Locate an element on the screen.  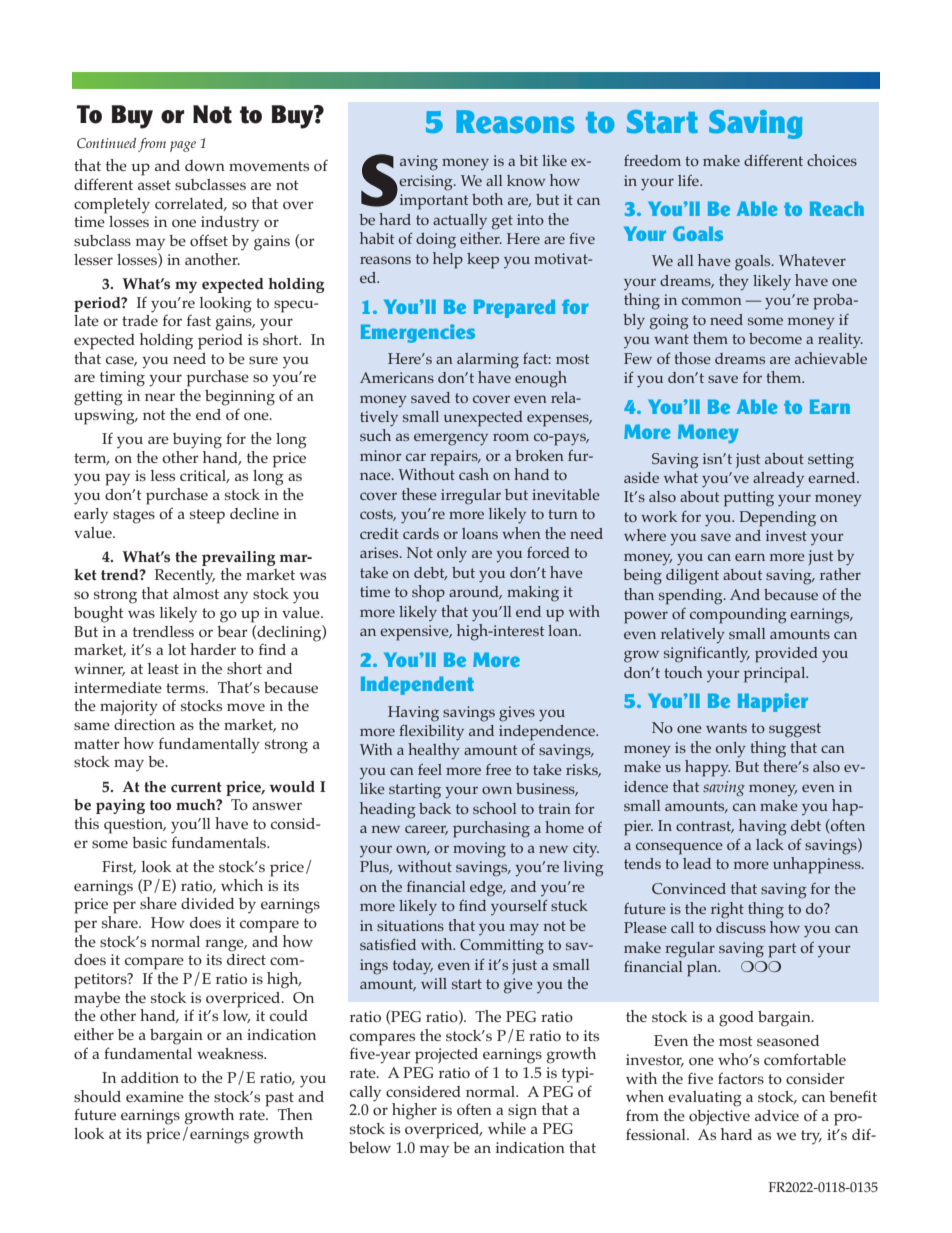
provided is located at coordinates (786, 655).
